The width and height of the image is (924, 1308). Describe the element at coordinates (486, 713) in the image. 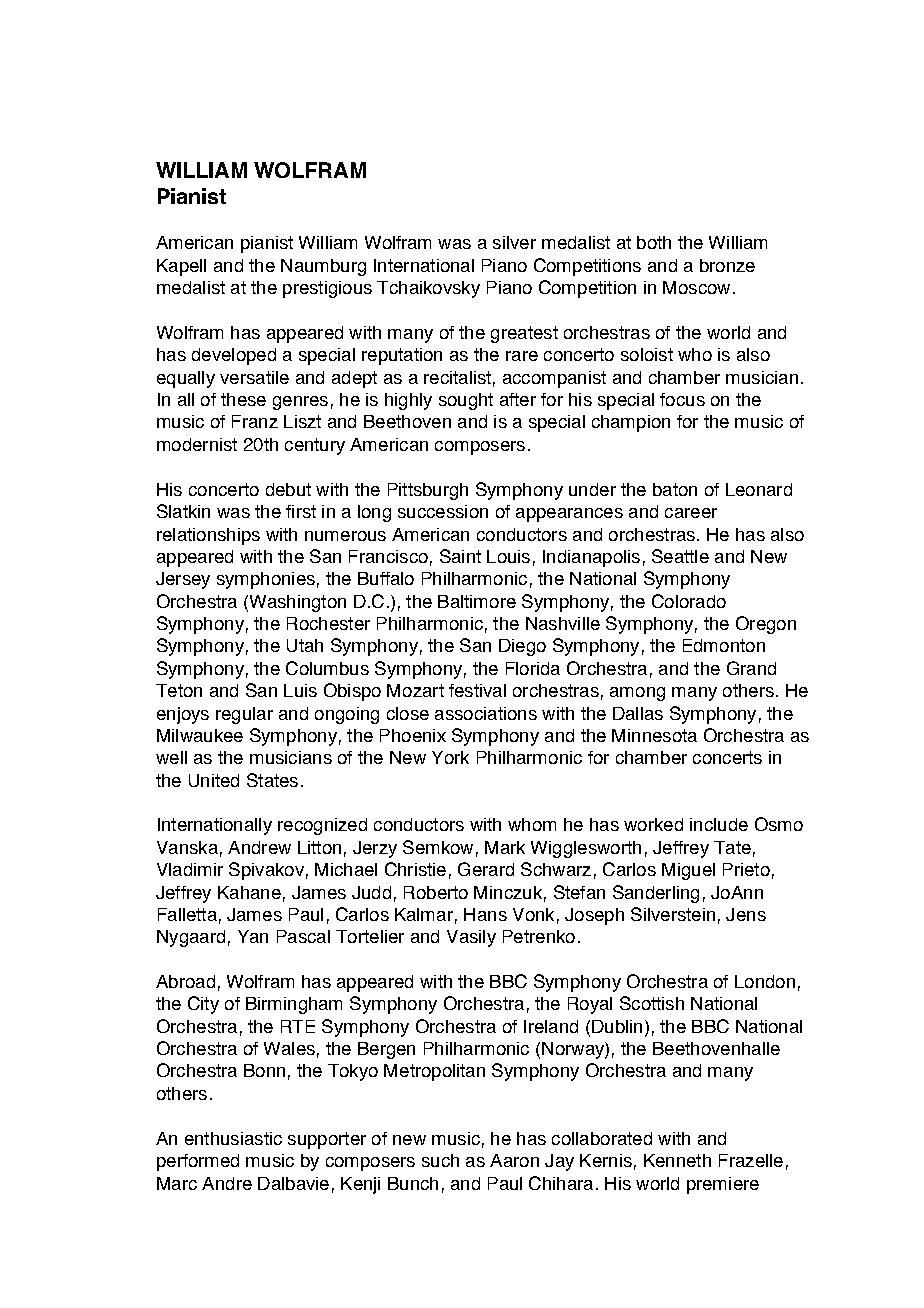

I see `associations` at that location.
